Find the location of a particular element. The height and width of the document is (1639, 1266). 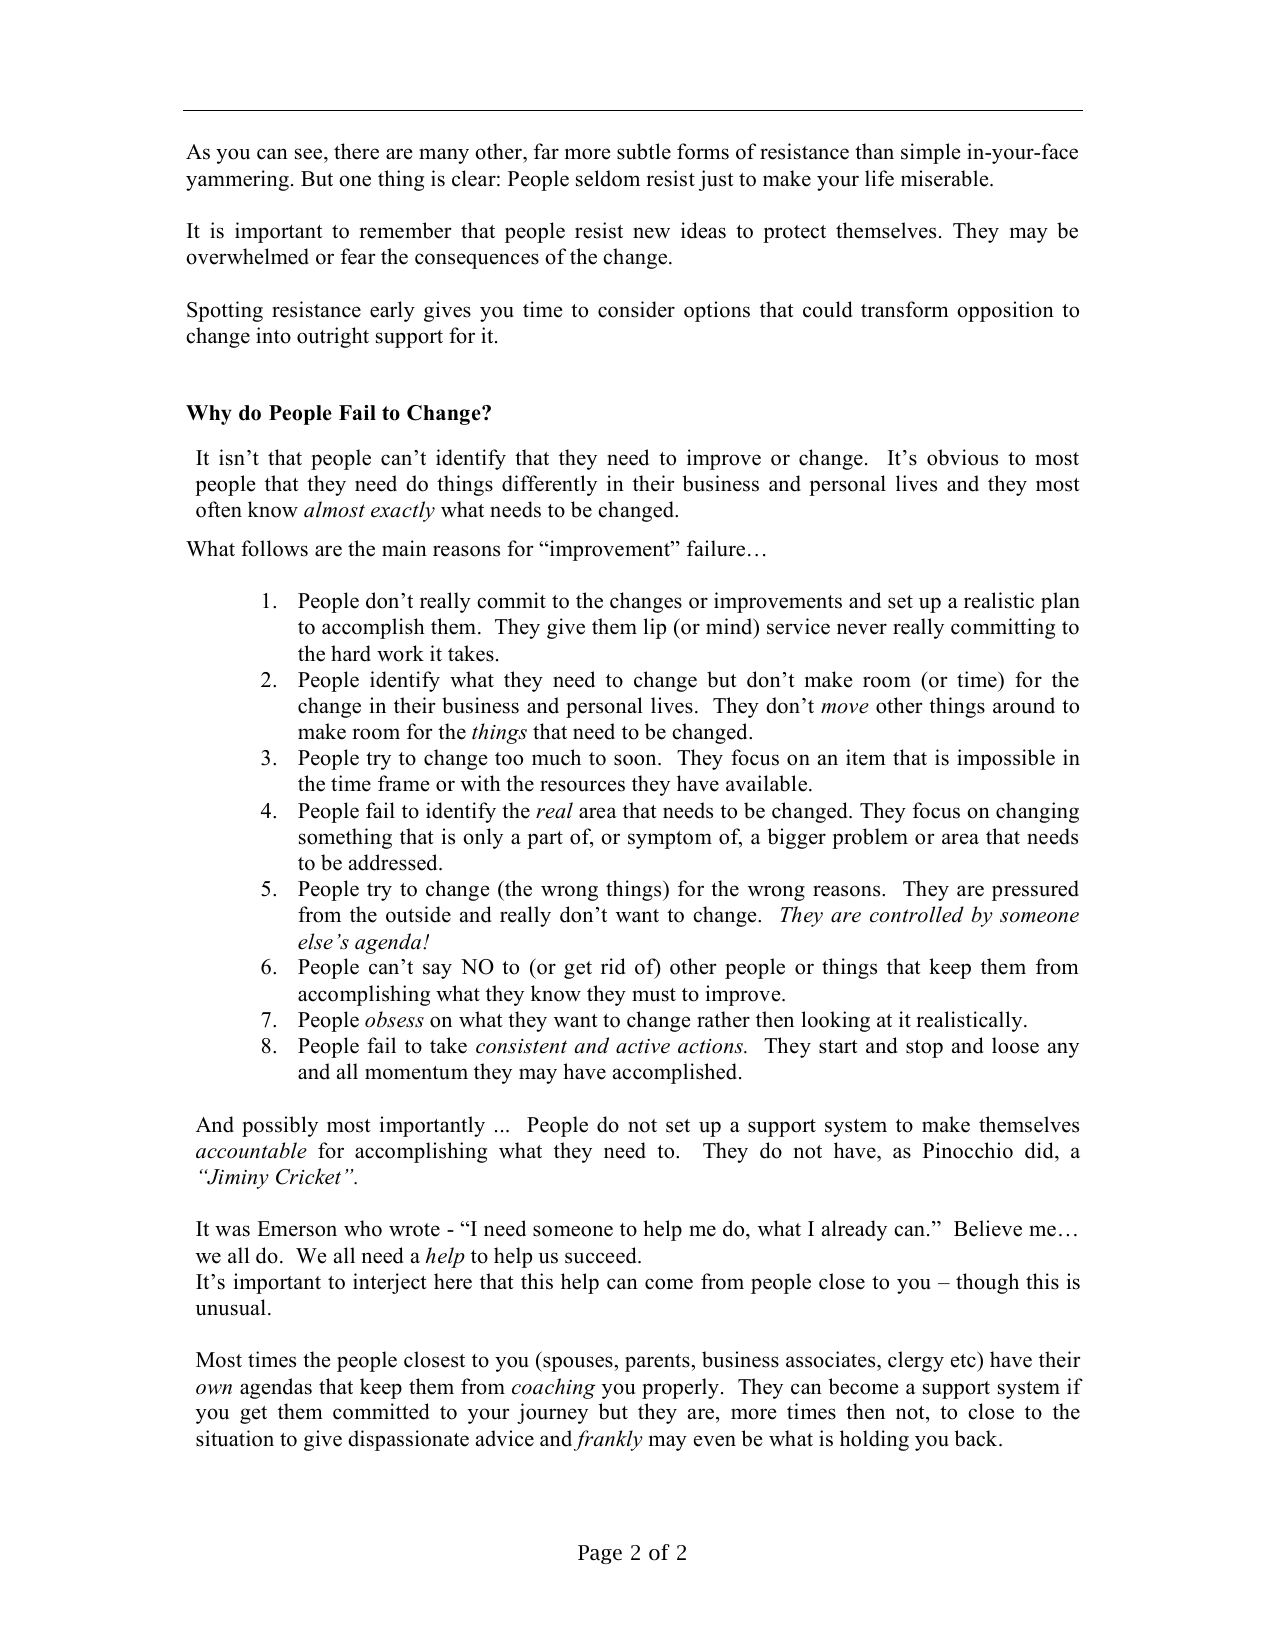

Page is located at coordinates (600, 1554).
